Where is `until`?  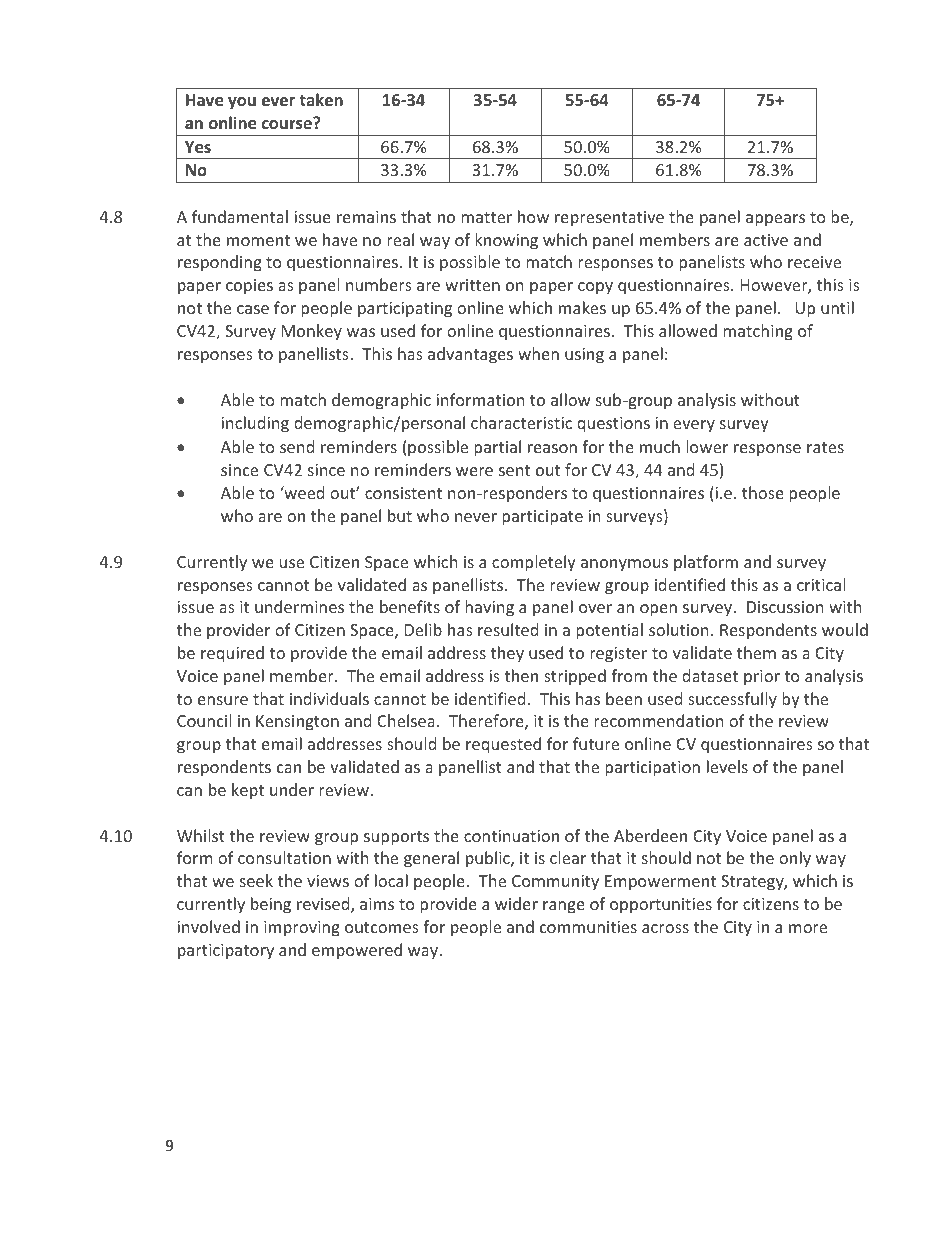 until is located at coordinates (837, 307).
